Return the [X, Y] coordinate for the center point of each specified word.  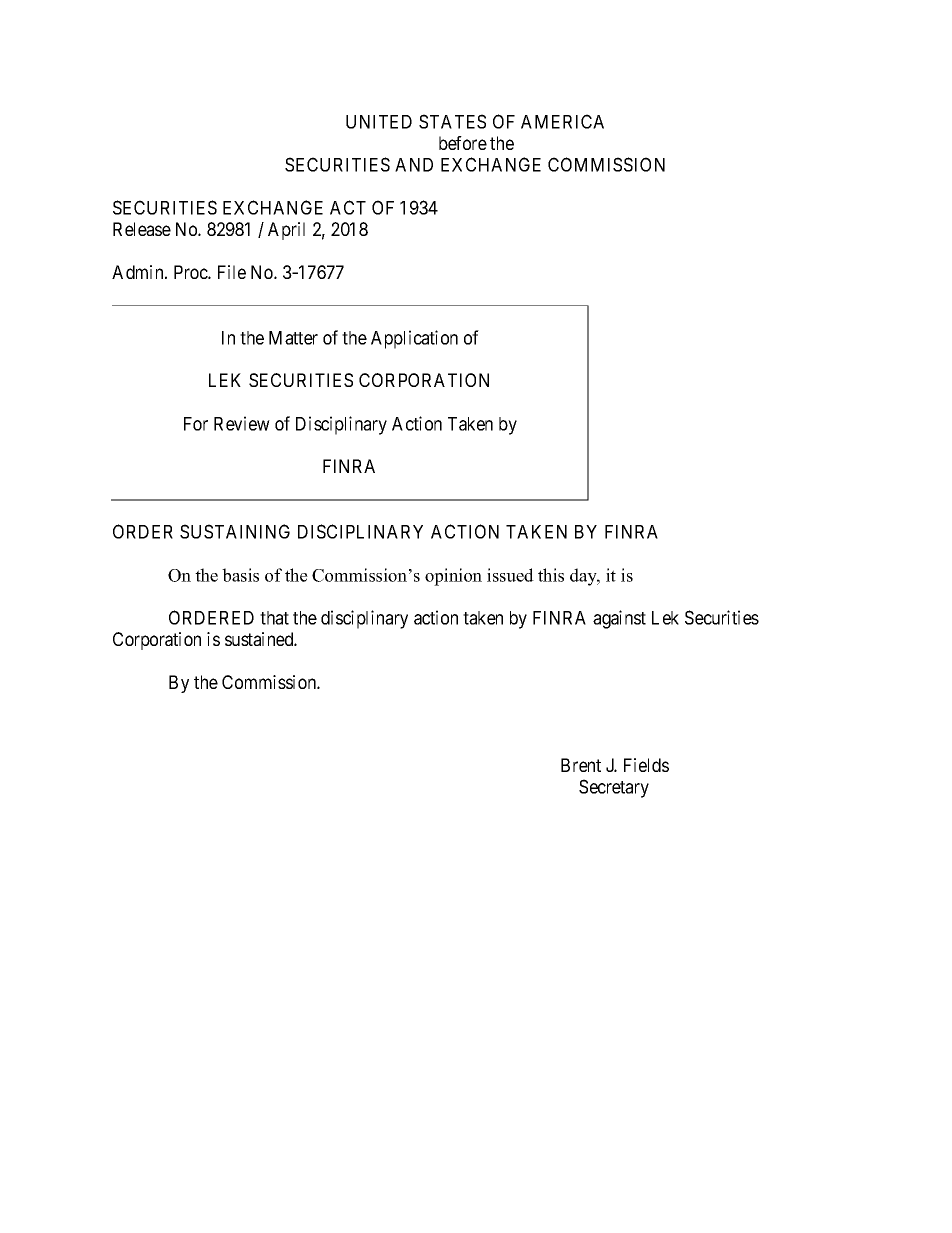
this [551, 575]
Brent [581, 765]
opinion [453, 577]
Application [414, 339]
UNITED [379, 122]
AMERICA [562, 121]
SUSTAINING [235, 531]
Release [142, 229]
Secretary [614, 788]
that [274, 618]
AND [414, 165]
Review [242, 423]
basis [240, 575]
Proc [191, 272]
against [619, 619]
